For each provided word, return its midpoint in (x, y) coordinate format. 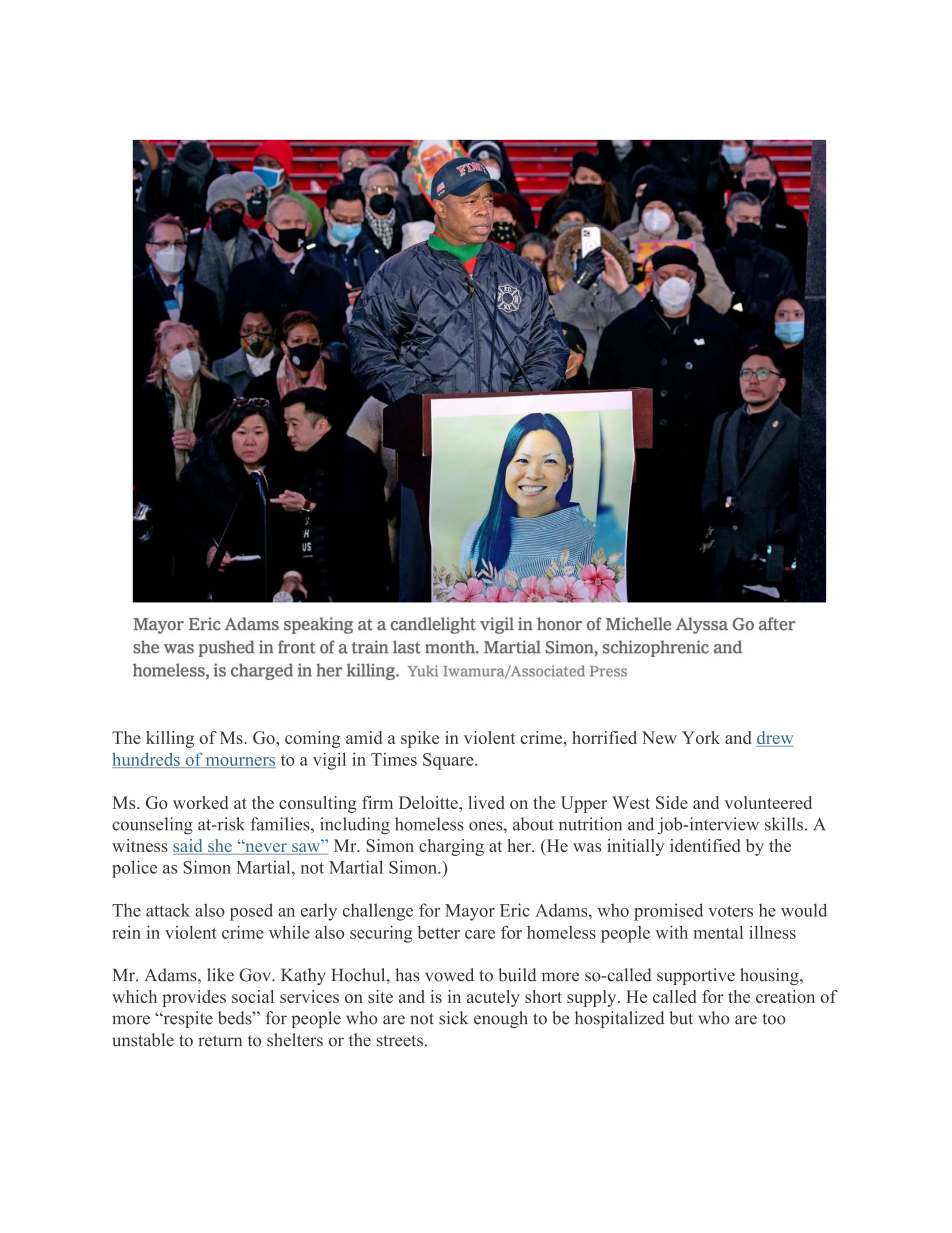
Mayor (470, 912)
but (681, 1018)
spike (420, 739)
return (220, 1041)
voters (730, 911)
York (701, 737)
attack (168, 910)
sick (453, 1018)
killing (170, 739)
